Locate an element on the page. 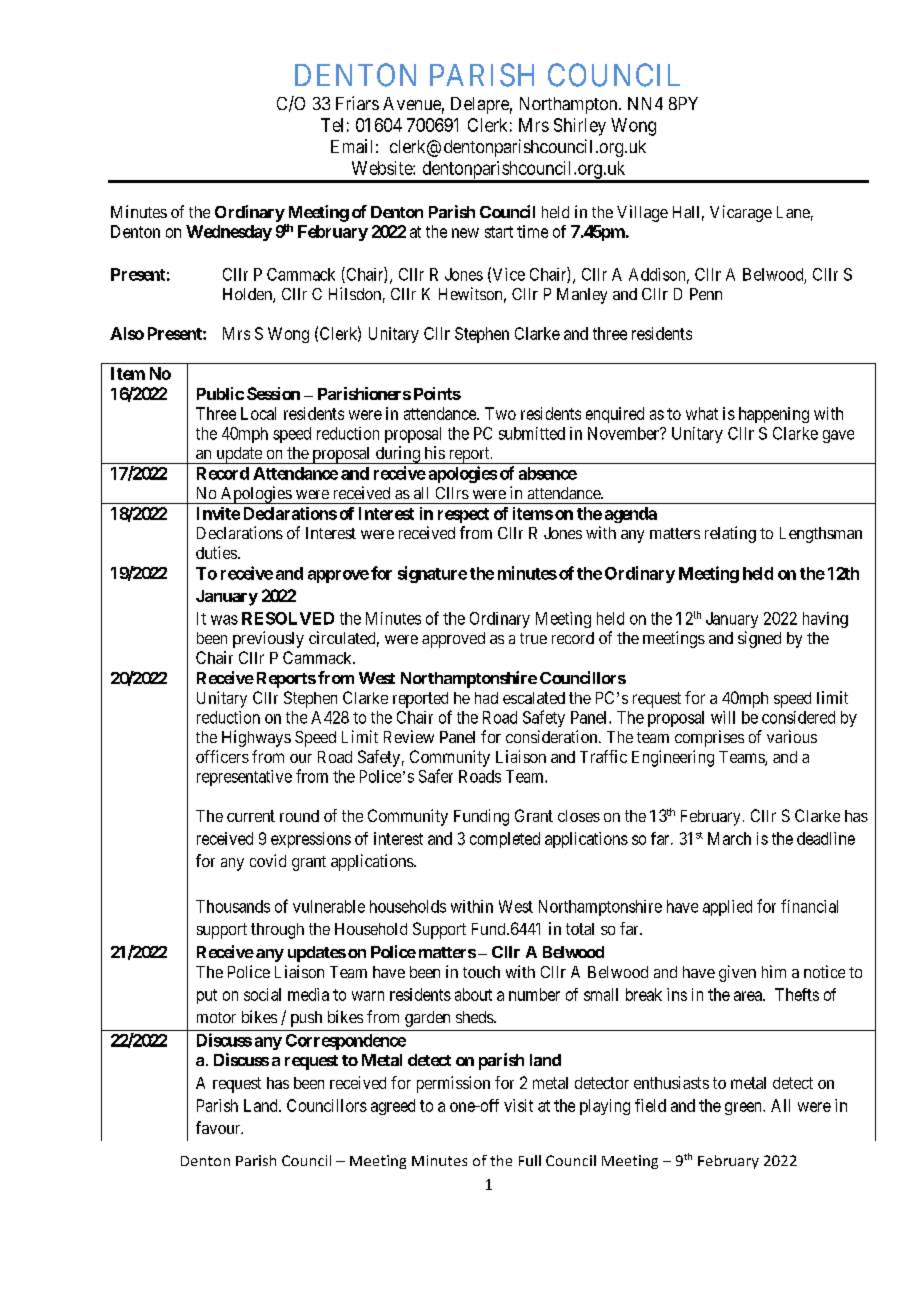 This image has height=1308, width=924. visit is located at coordinates (518, 1105).
